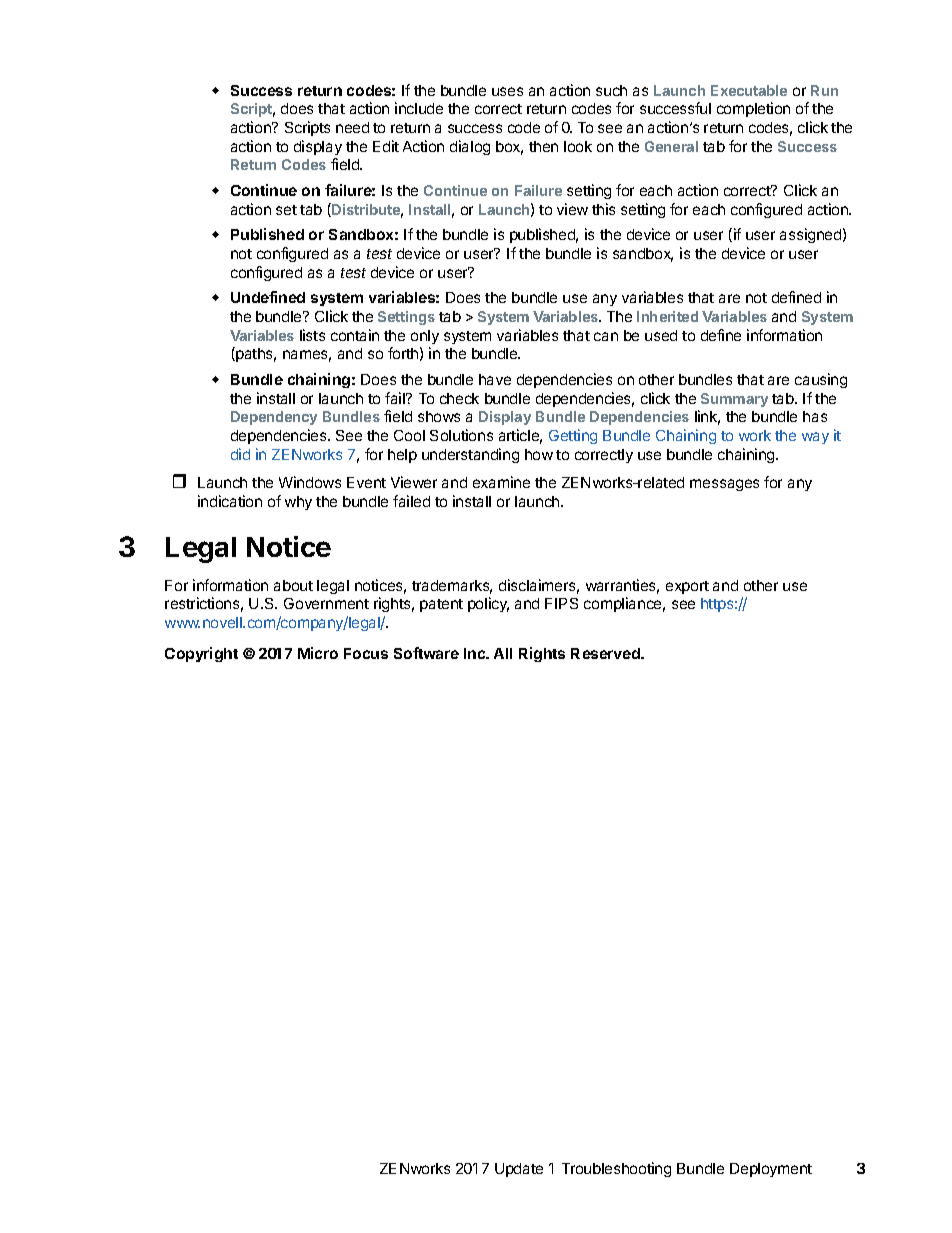  What do you see at coordinates (501, 482) in the screenshot?
I see `examine` at bounding box center [501, 482].
